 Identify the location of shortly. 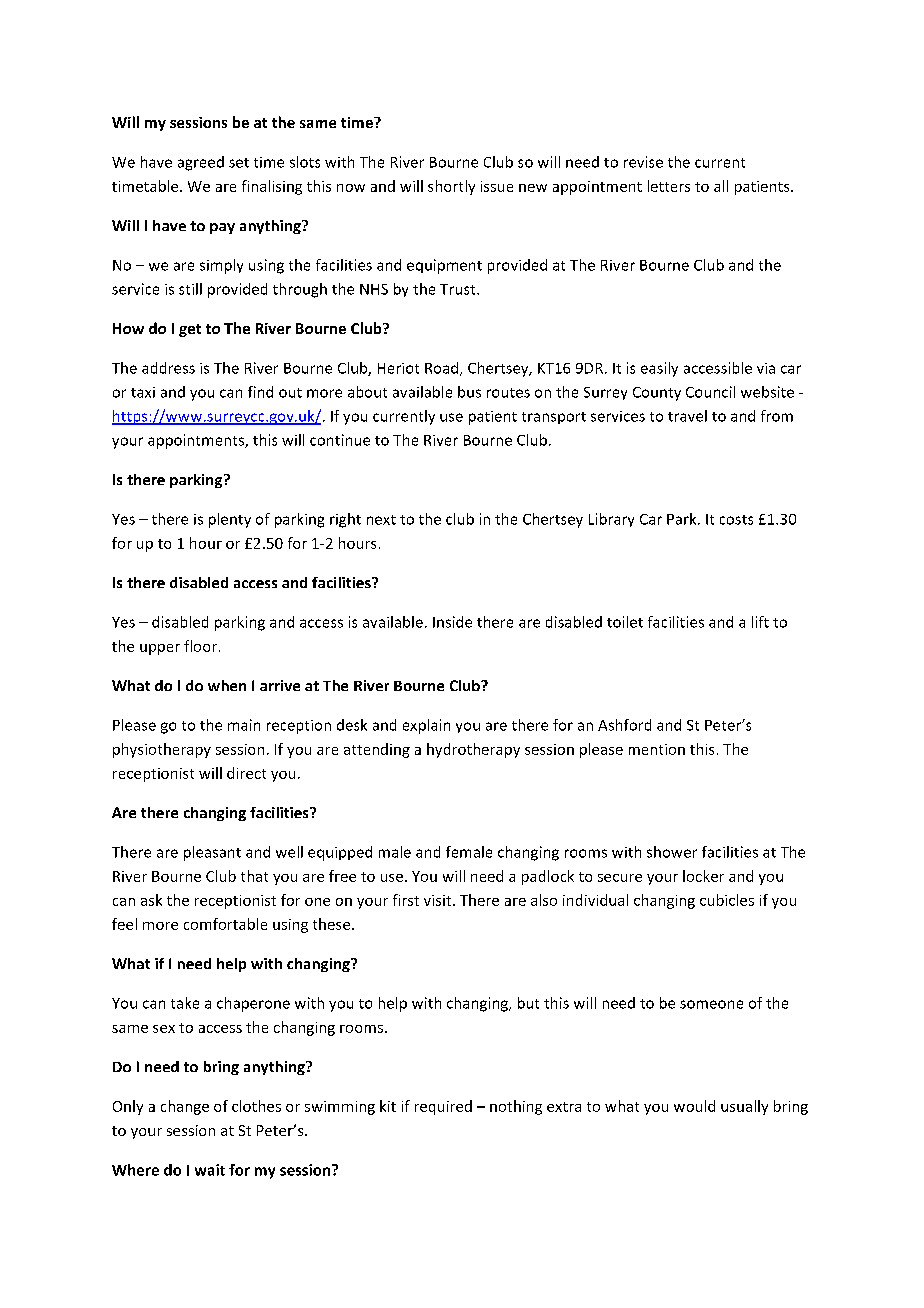
(451, 187).
